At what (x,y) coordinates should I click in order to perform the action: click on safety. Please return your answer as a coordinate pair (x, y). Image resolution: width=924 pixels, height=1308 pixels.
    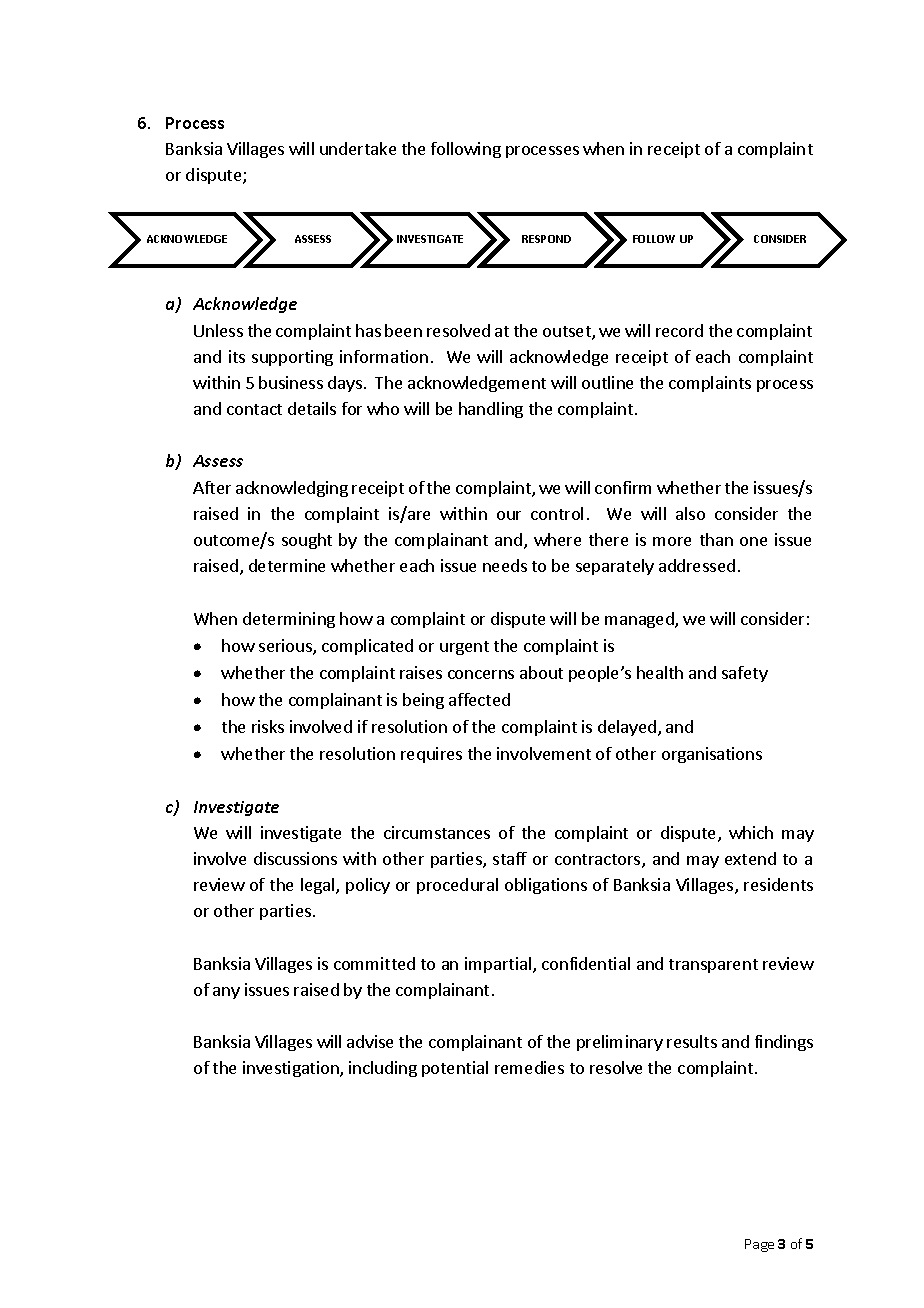
    Looking at the image, I should click on (745, 674).
